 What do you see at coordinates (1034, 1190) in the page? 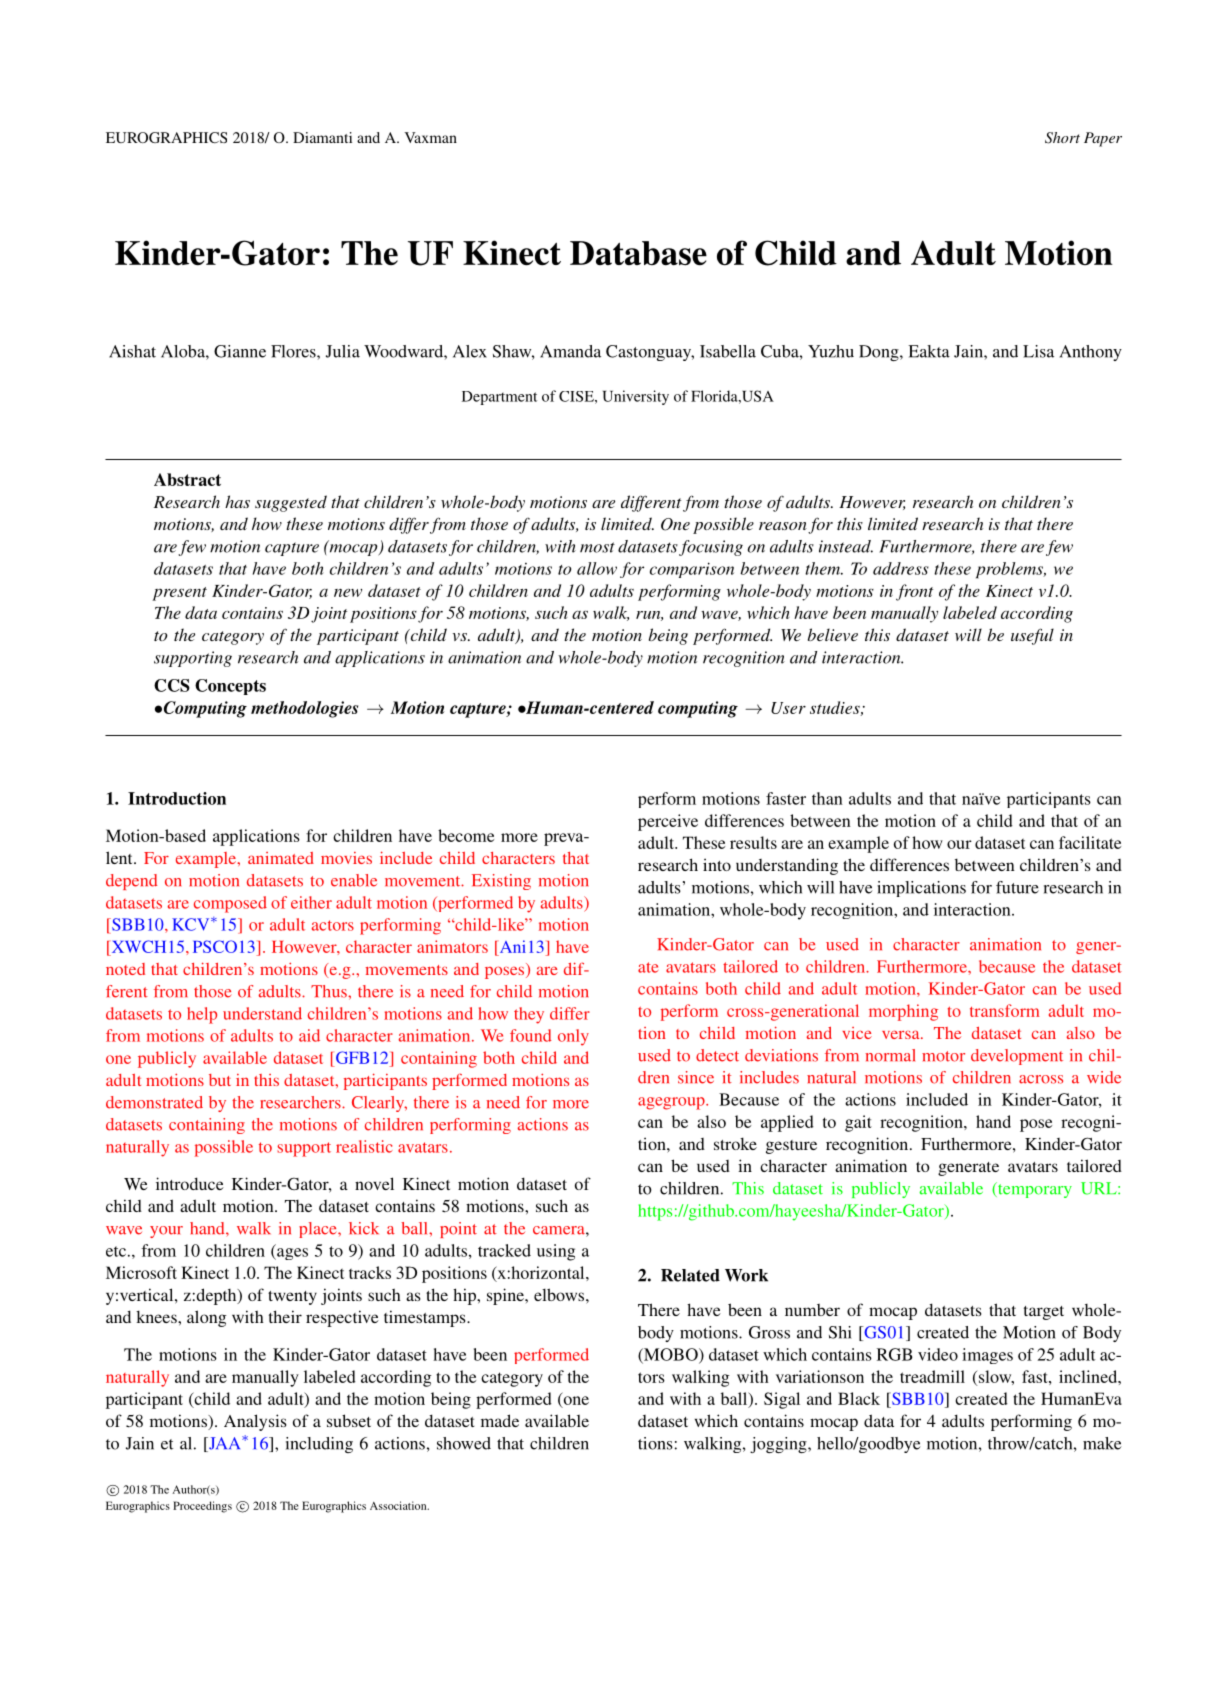
I see `temporary` at bounding box center [1034, 1190].
